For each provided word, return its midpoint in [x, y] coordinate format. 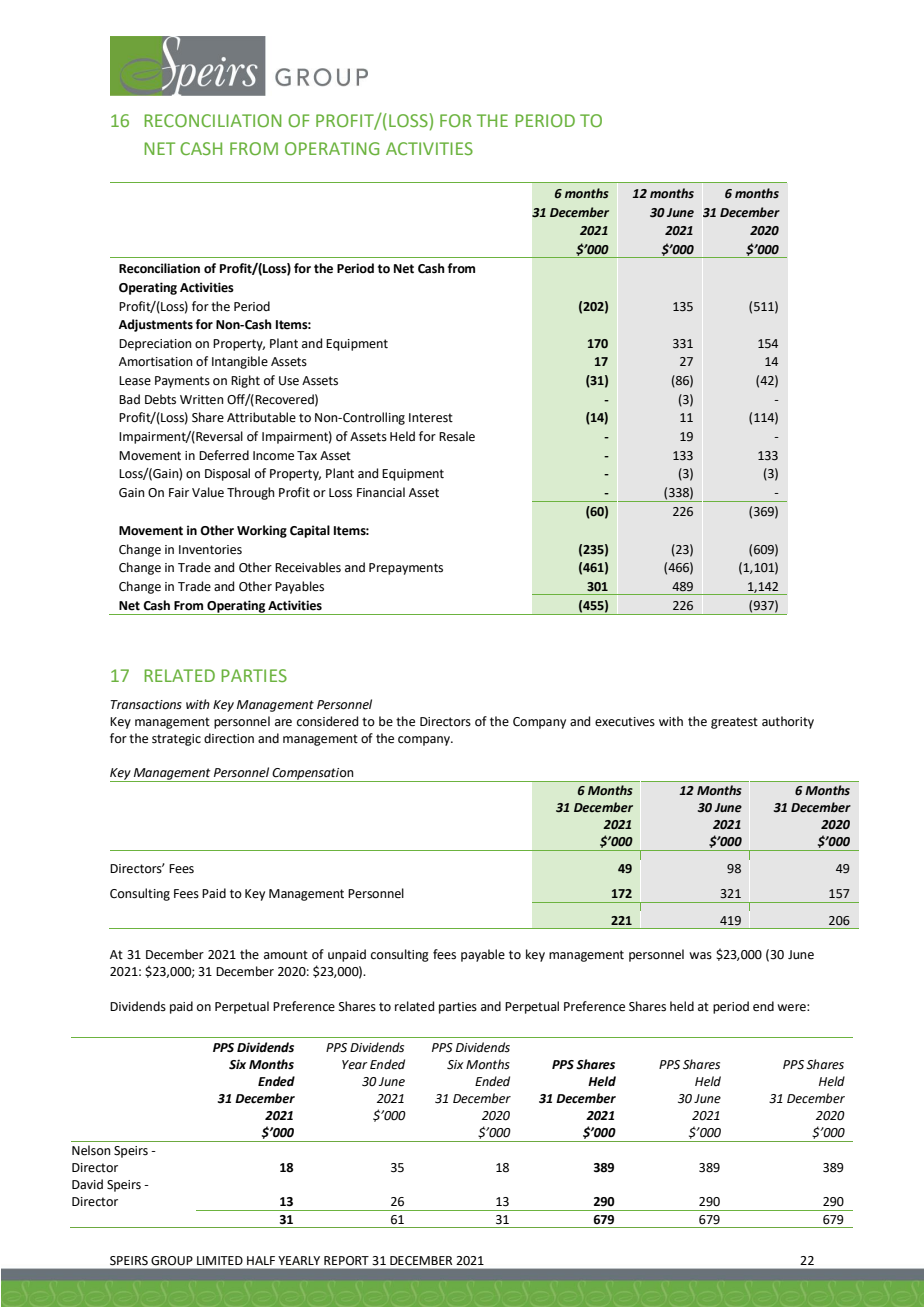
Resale [457, 436]
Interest [431, 418]
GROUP [172, 1261]
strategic [176, 740]
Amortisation [156, 362]
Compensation [313, 775]
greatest [734, 723]
